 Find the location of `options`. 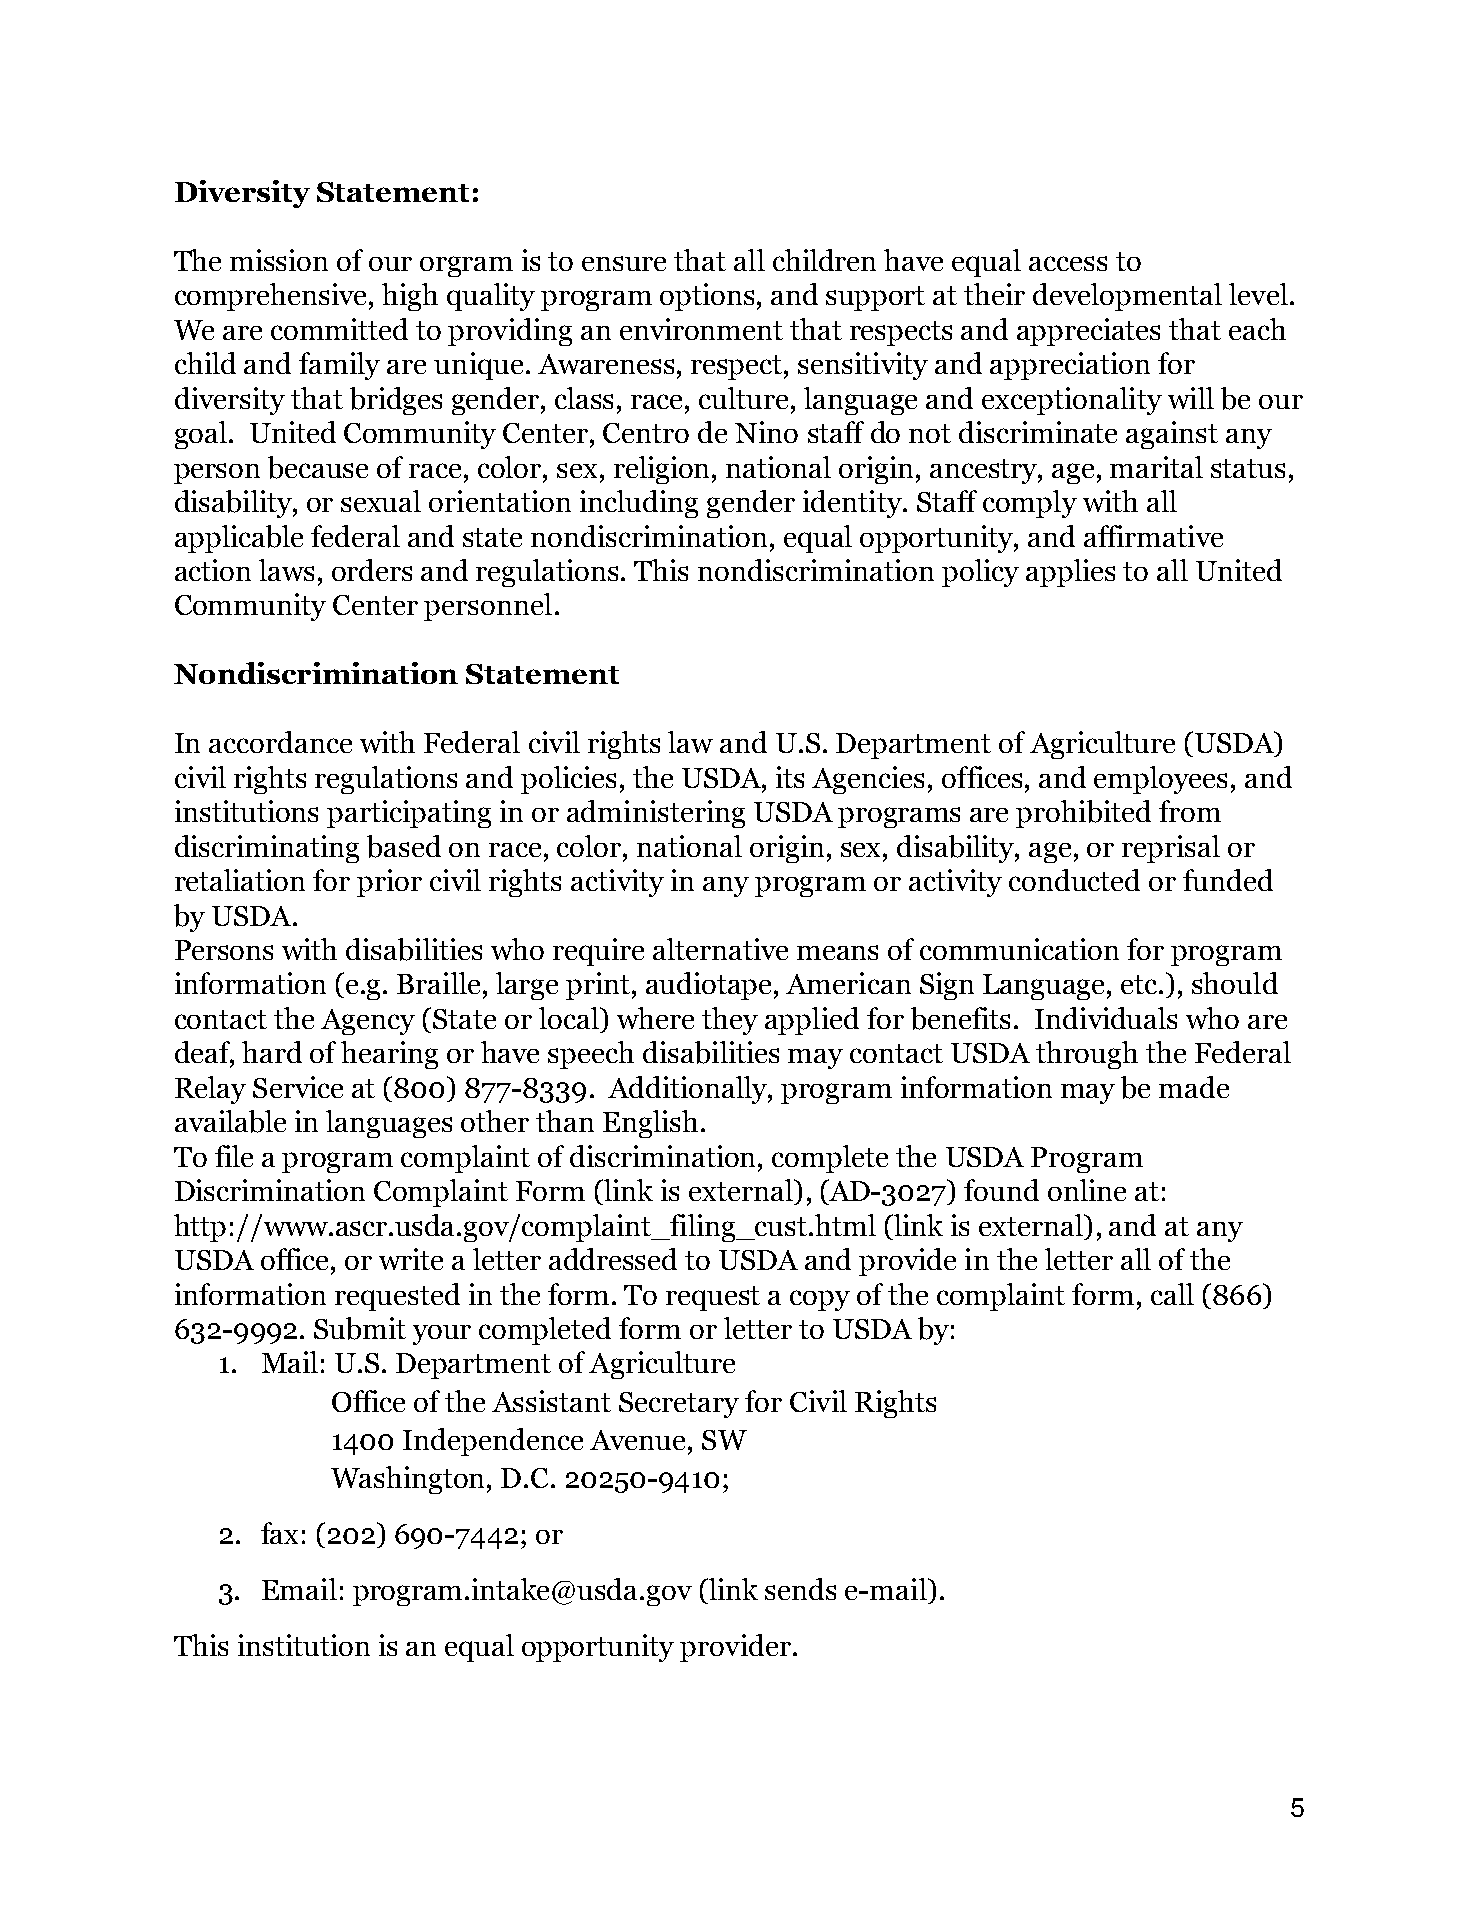

options is located at coordinates (707, 297).
